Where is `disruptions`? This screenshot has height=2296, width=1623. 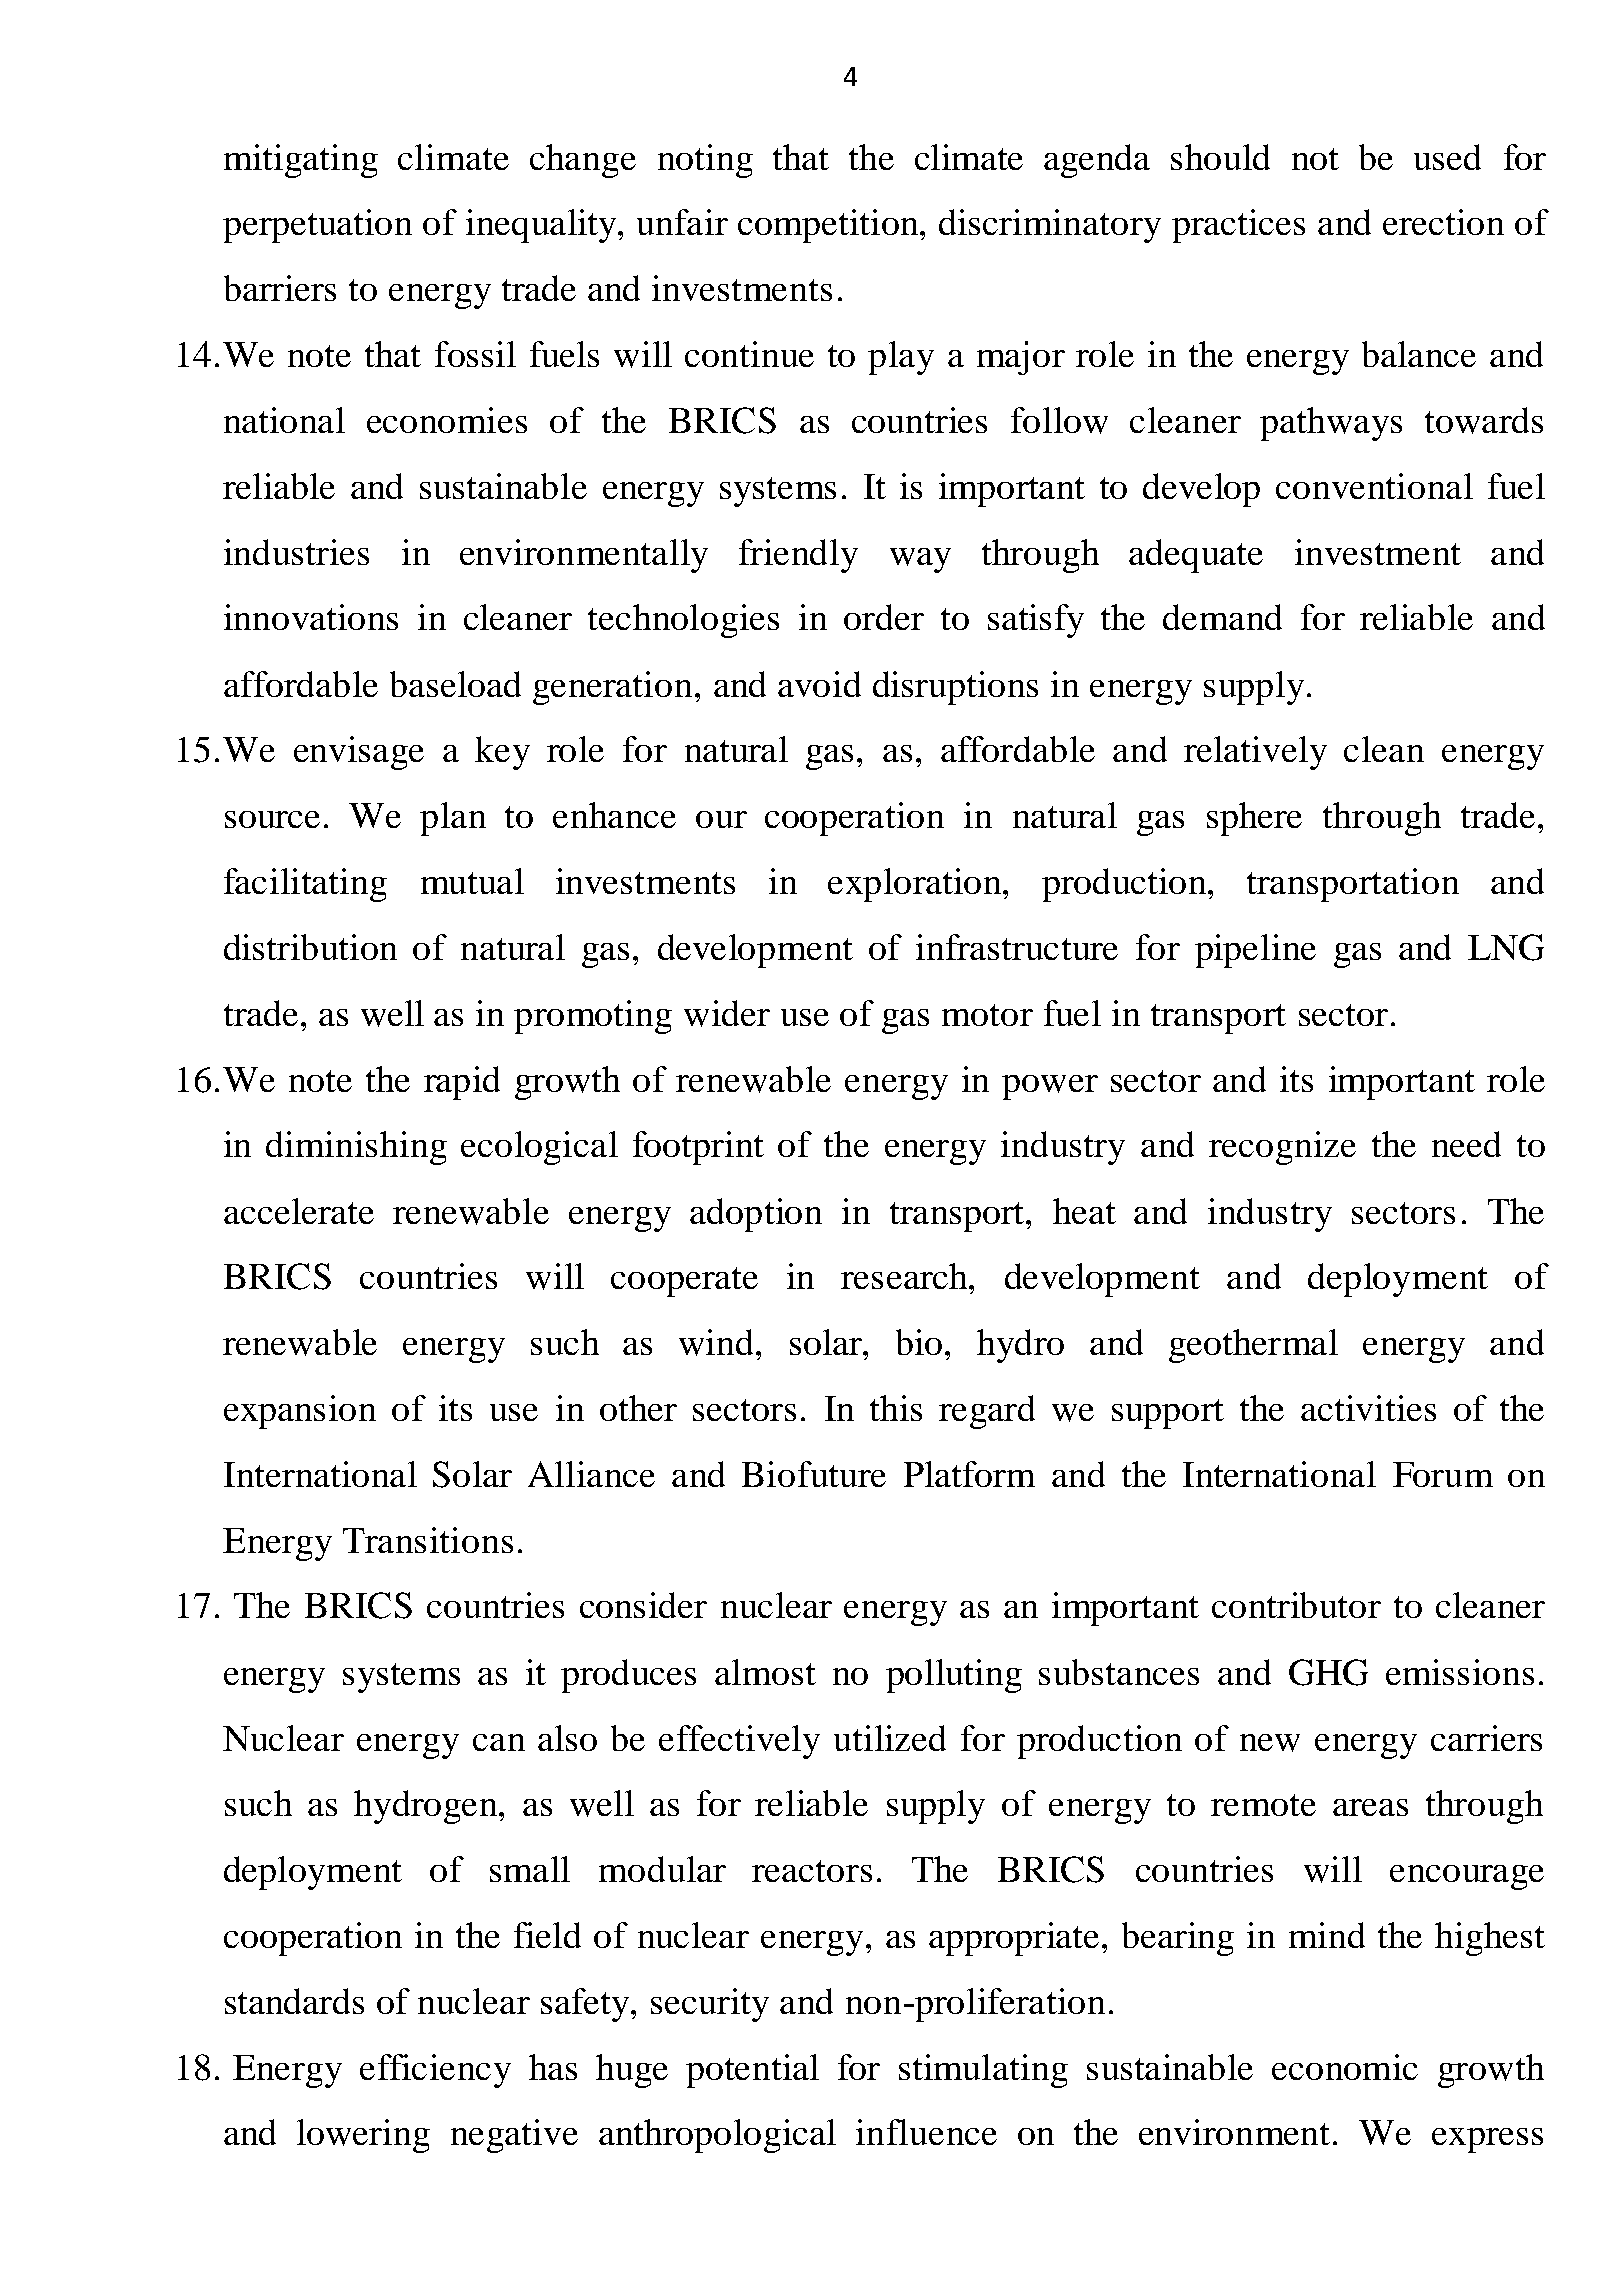 disruptions is located at coordinates (955, 688).
